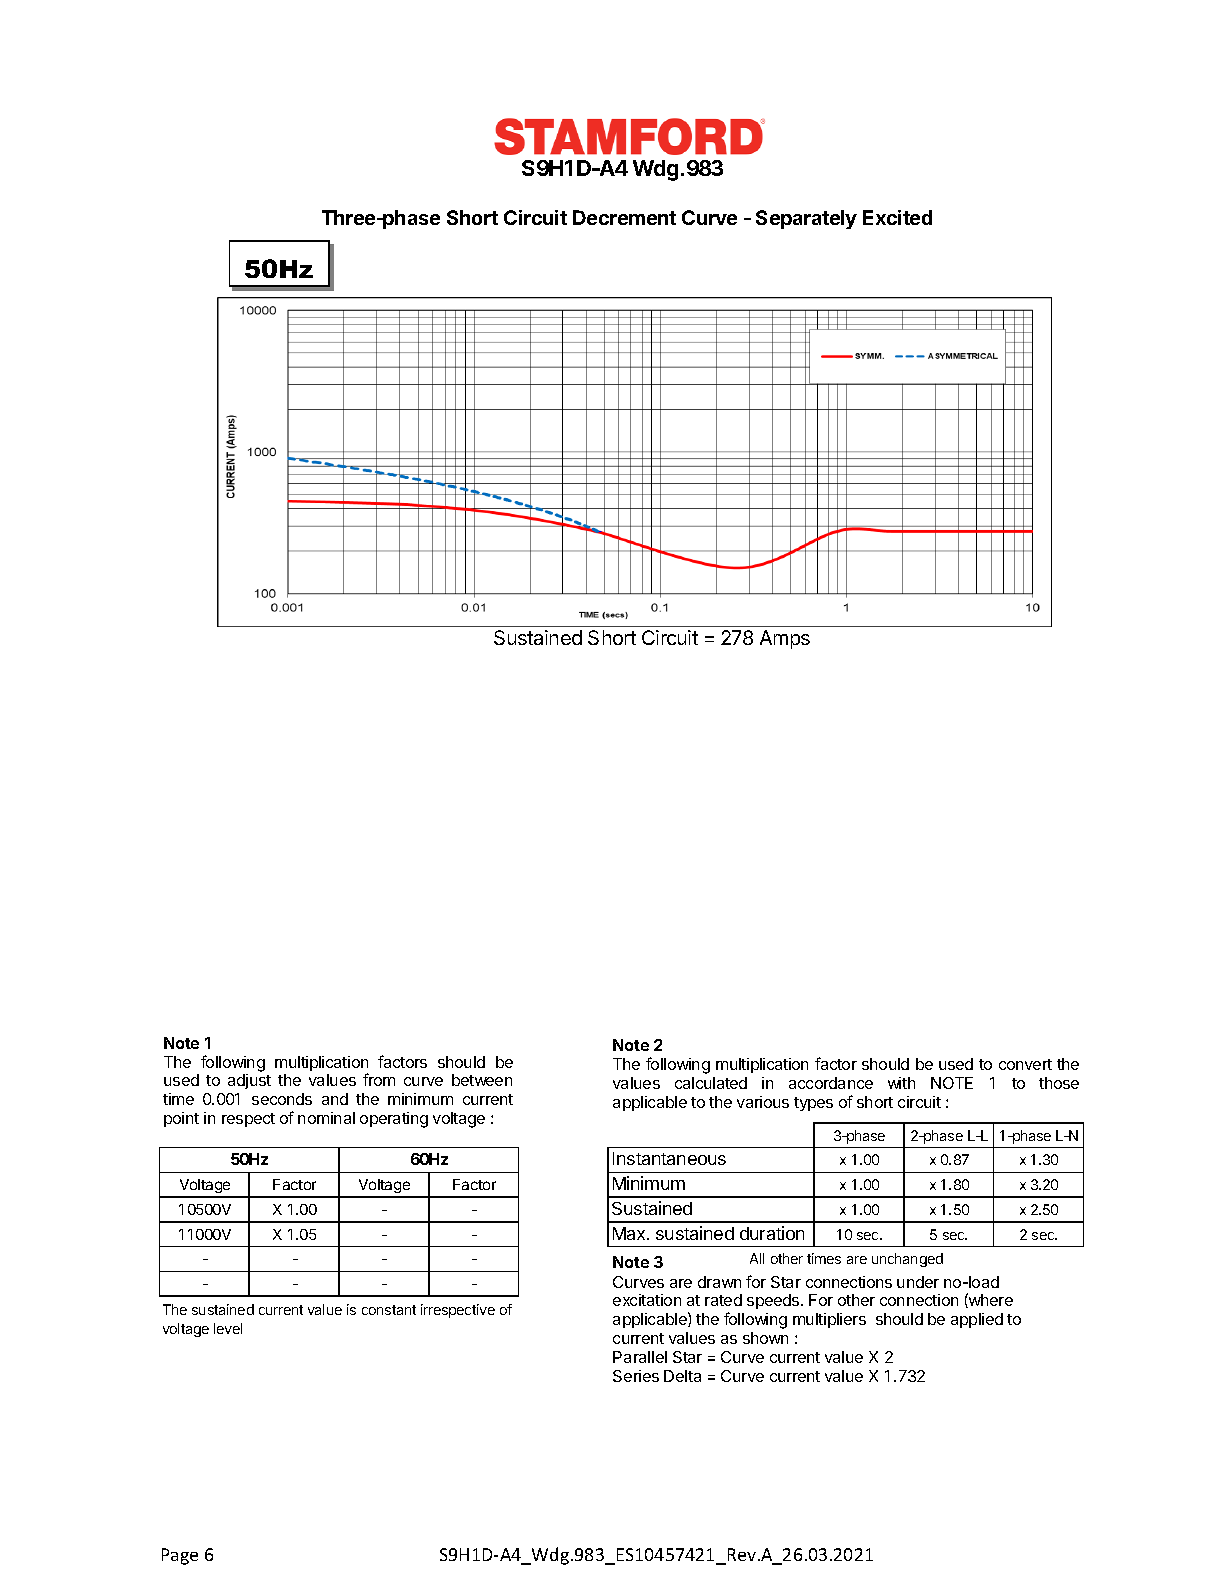  Describe the element at coordinates (326, 1118) in the screenshot. I see `nominal` at that location.
